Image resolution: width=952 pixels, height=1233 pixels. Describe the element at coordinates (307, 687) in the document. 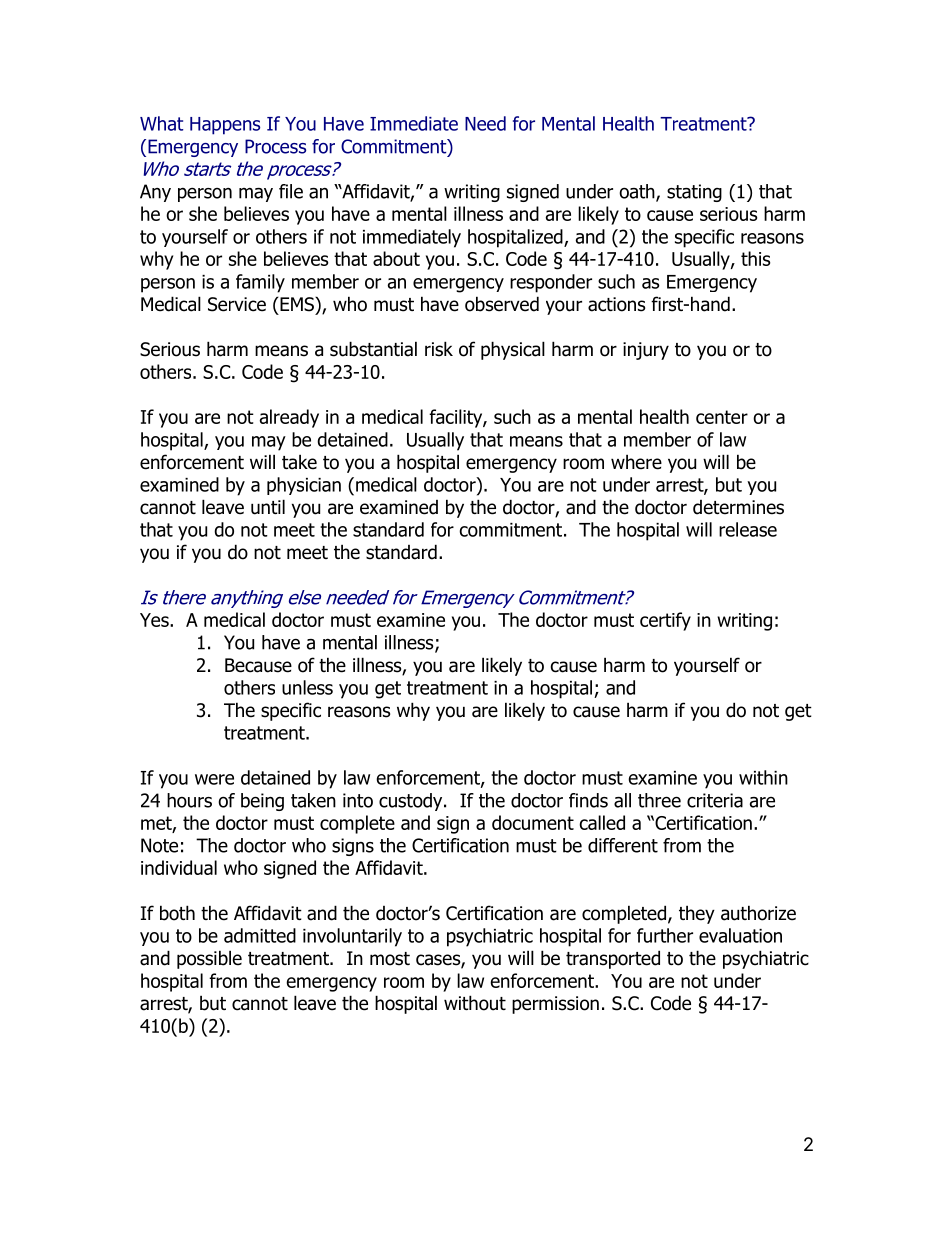

I see `unless` at that location.
